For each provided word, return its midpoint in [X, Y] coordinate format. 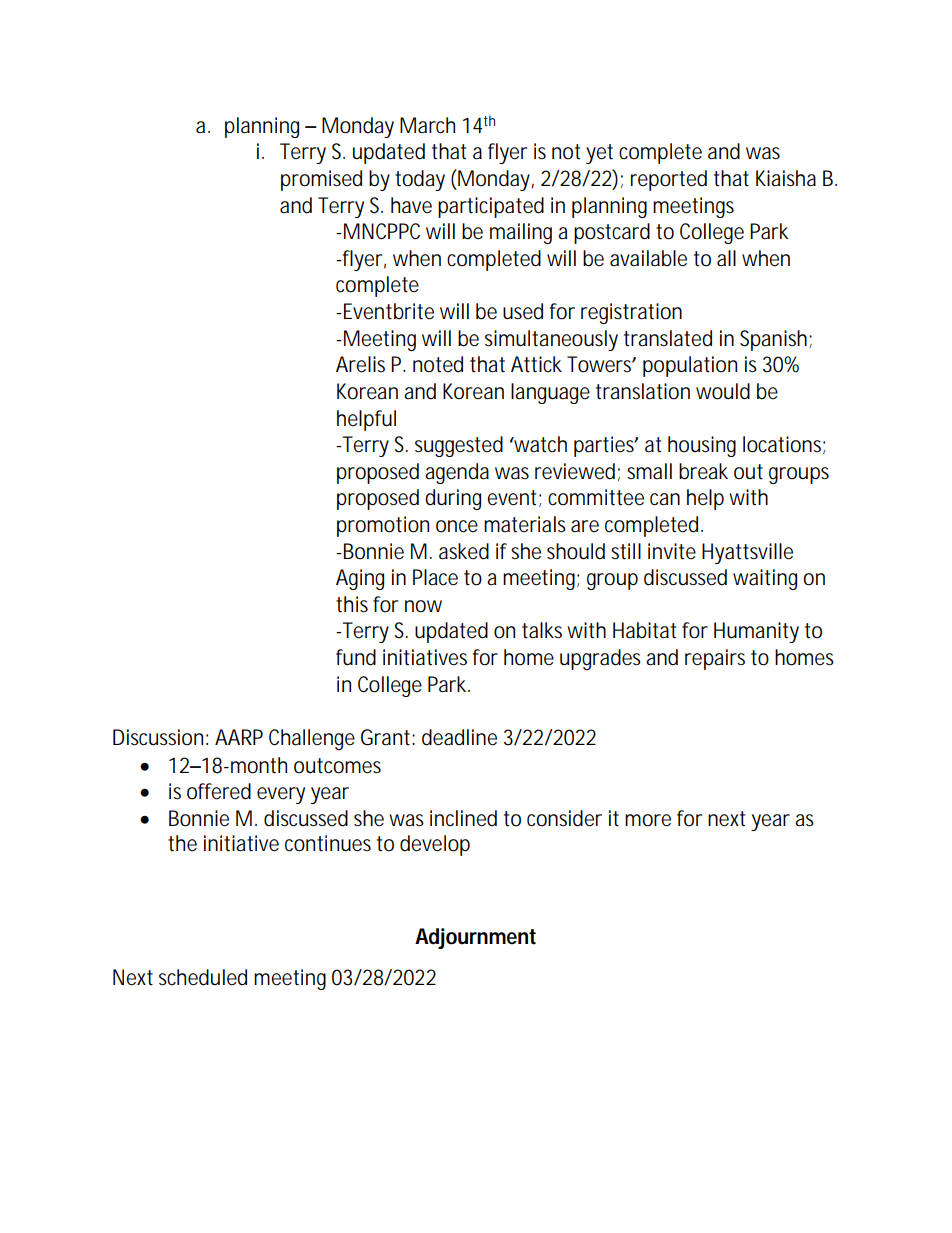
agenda [457, 473]
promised [321, 180]
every [281, 795]
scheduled [203, 977]
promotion [383, 526]
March [427, 125]
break [703, 471]
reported [669, 180]
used [523, 311]
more [648, 820]
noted [438, 364]
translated [668, 338]
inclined [463, 818]
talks [542, 630]
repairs [715, 659]
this [352, 604]
